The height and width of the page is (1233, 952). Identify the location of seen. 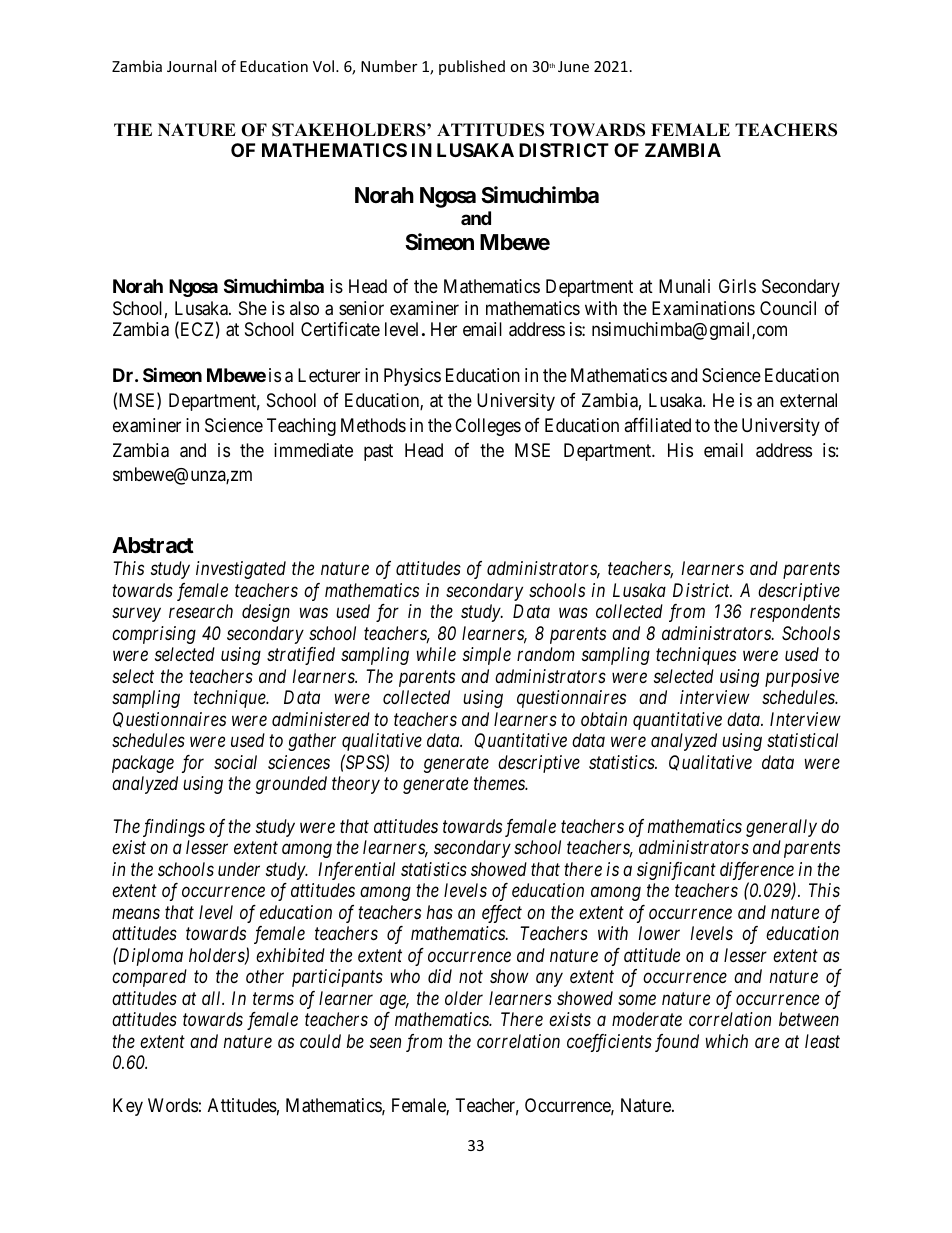
(385, 1043).
